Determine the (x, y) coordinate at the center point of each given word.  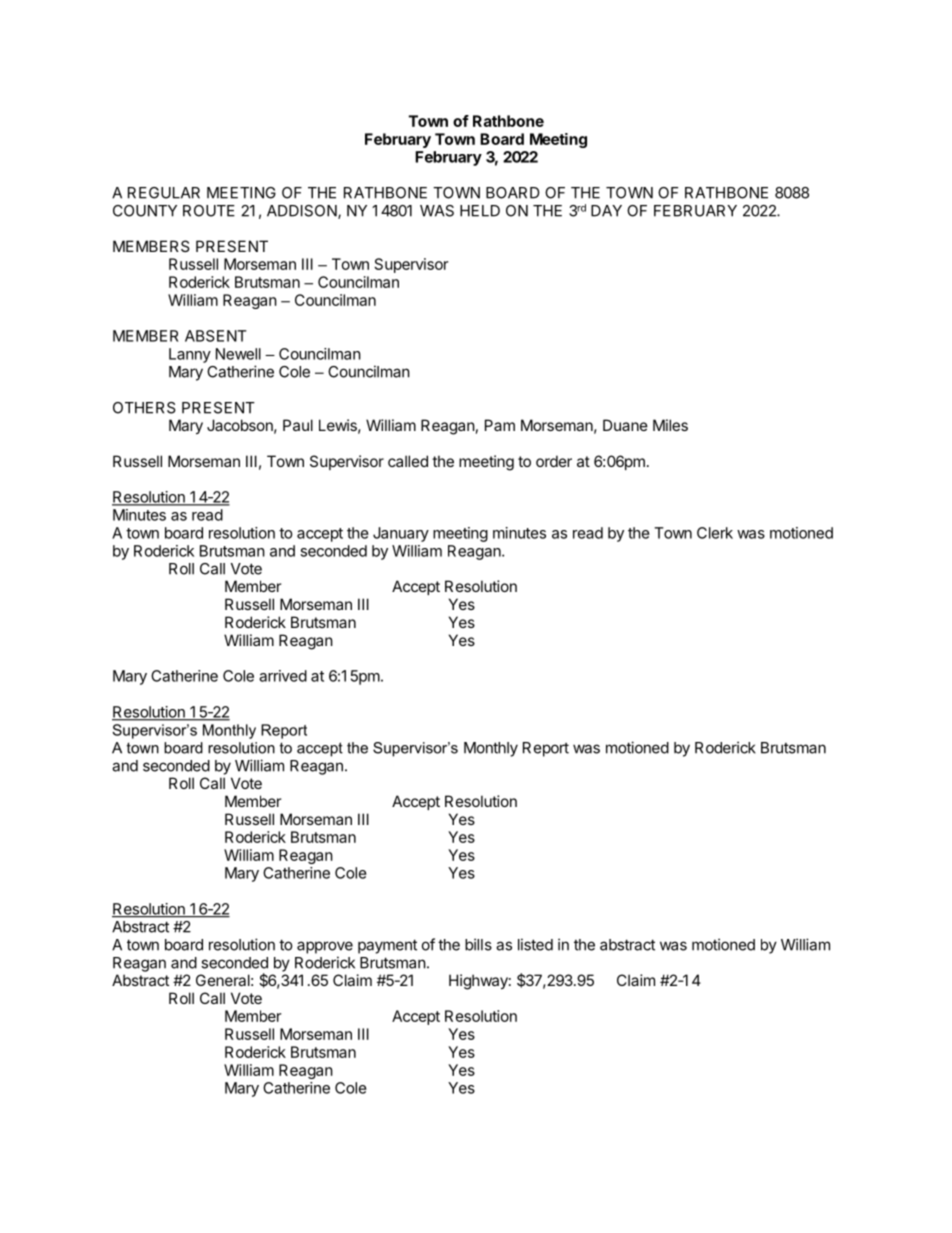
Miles (670, 425)
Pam (500, 425)
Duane (625, 425)
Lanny (190, 355)
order (554, 461)
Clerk (715, 533)
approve (325, 947)
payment (387, 946)
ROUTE (209, 211)
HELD (480, 211)
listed (535, 944)
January (401, 534)
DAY (606, 211)
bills (478, 944)
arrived (283, 676)
